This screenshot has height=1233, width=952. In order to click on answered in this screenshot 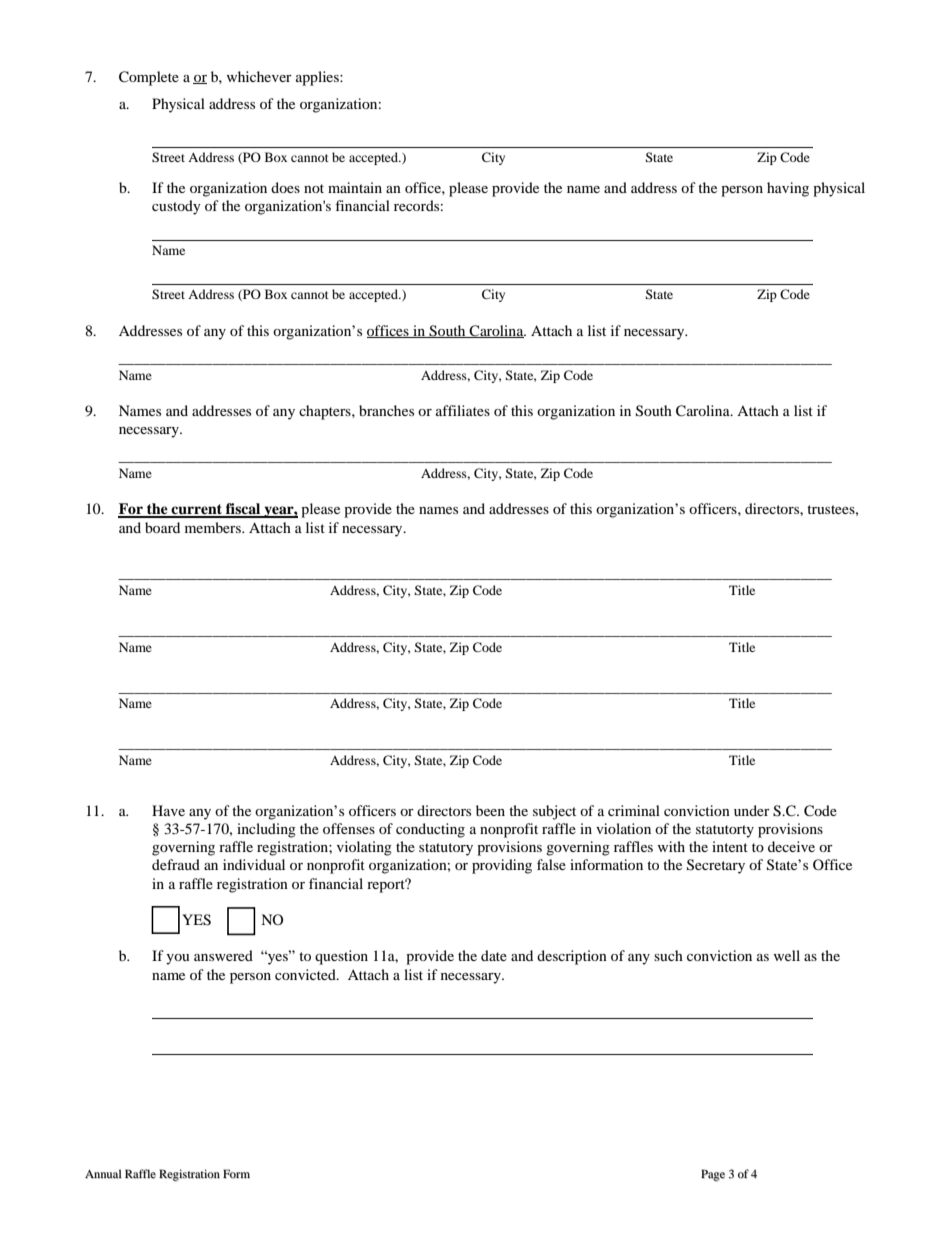, I will do `click(223, 955)`.
